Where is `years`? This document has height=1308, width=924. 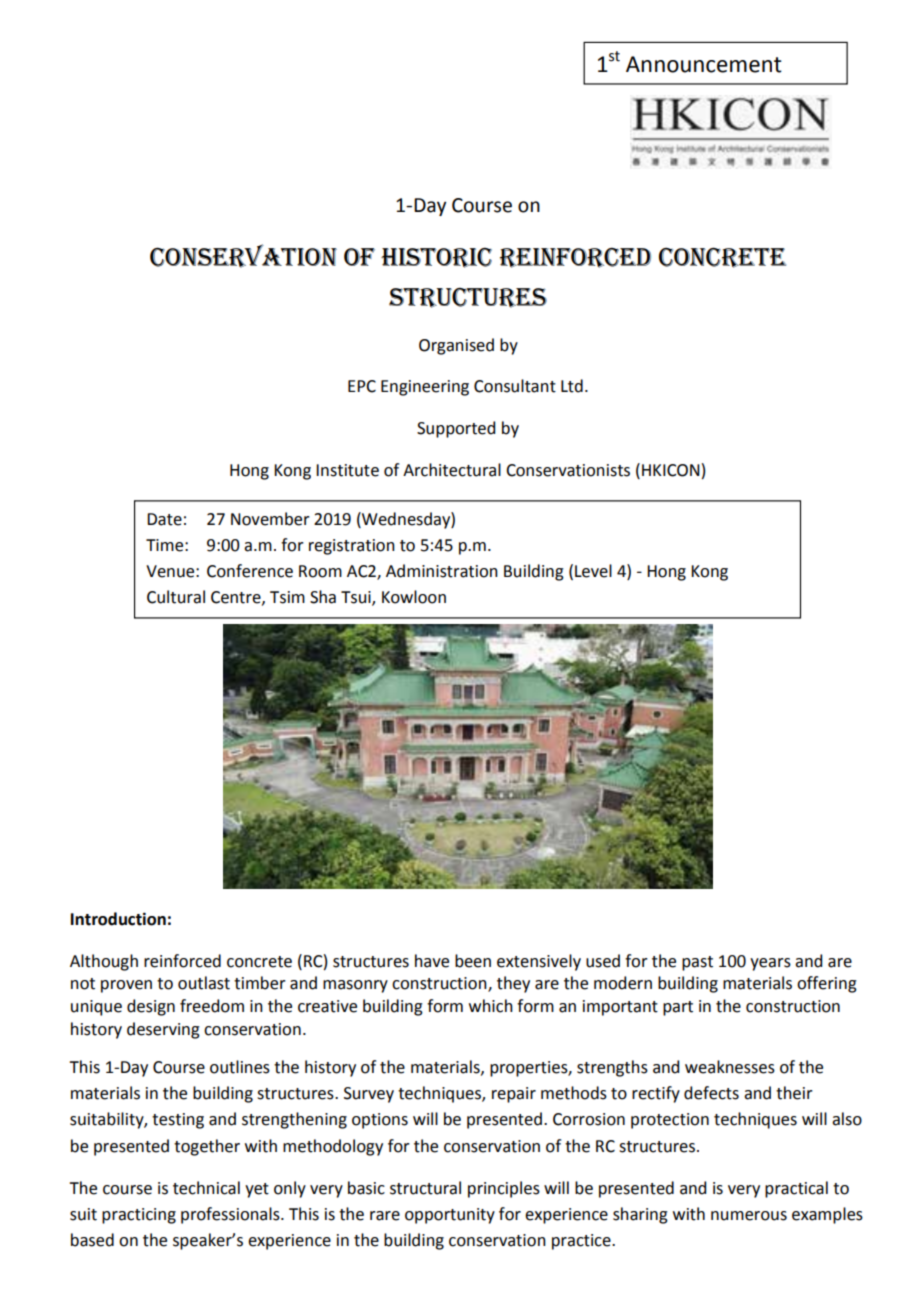 years is located at coordinates (770, 964).
